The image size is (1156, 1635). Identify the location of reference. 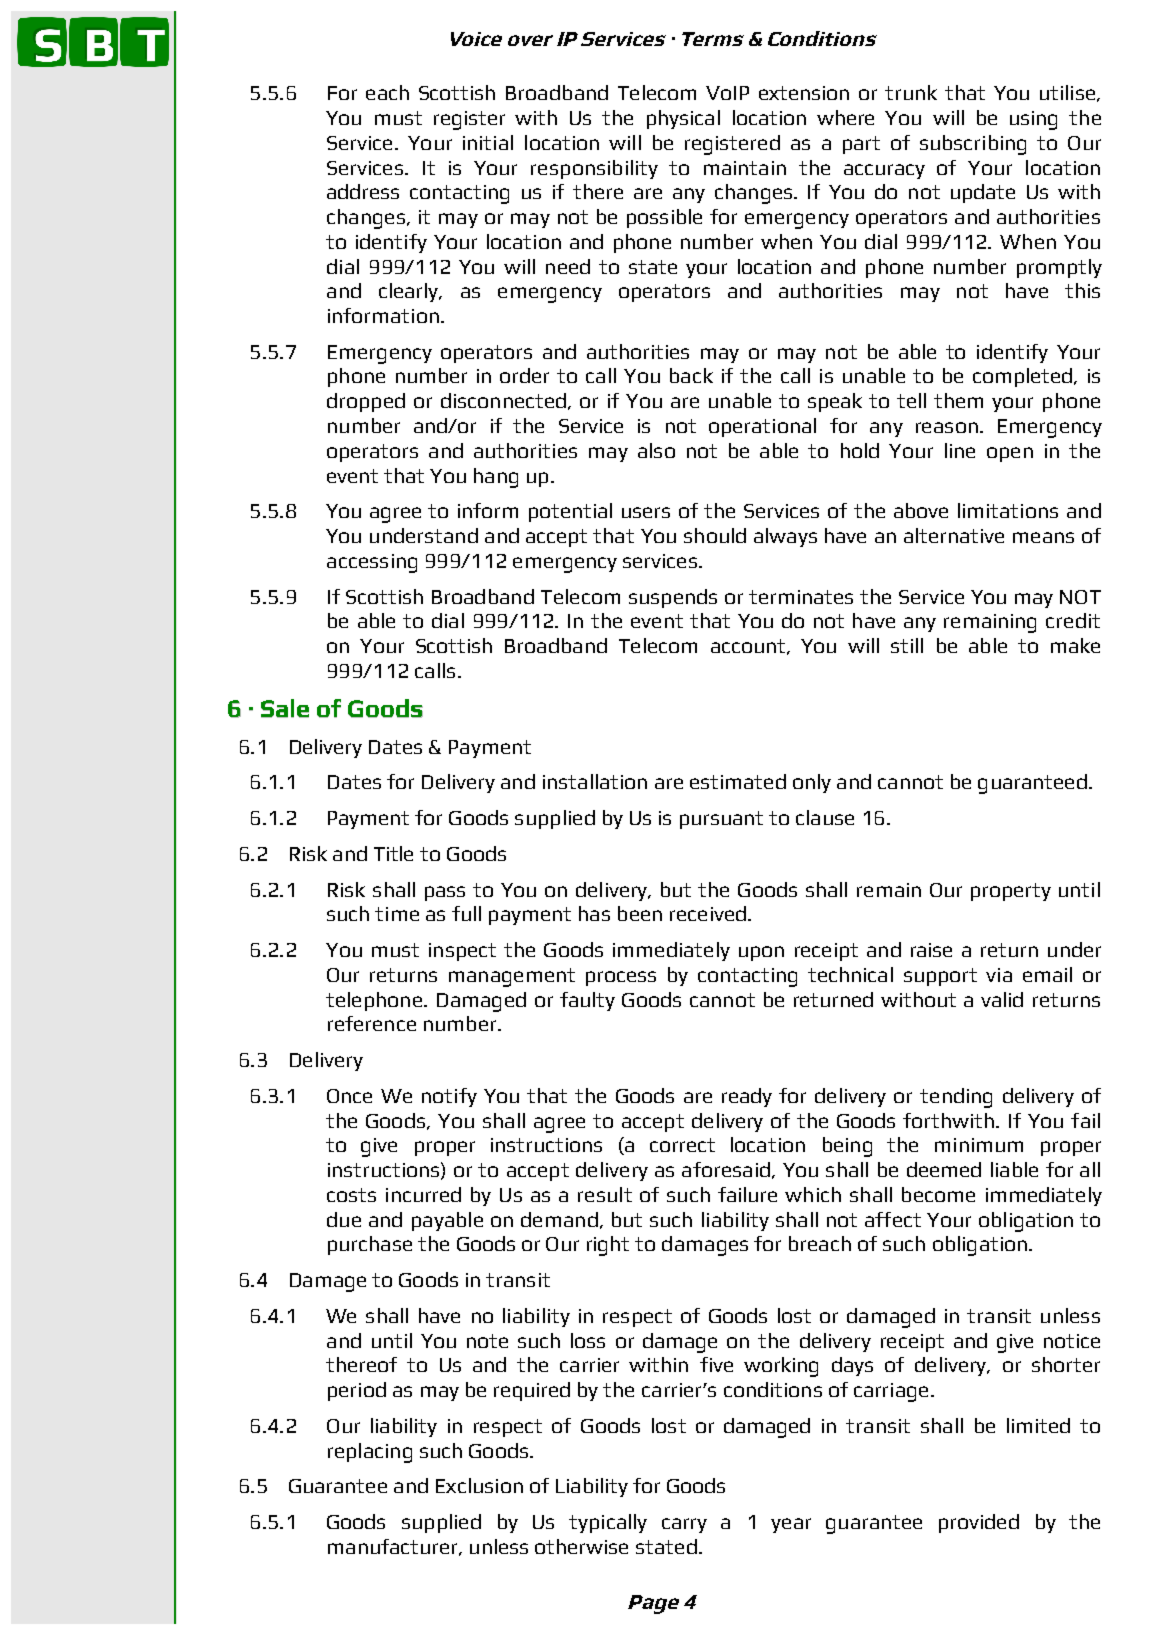
(372, 1023).
